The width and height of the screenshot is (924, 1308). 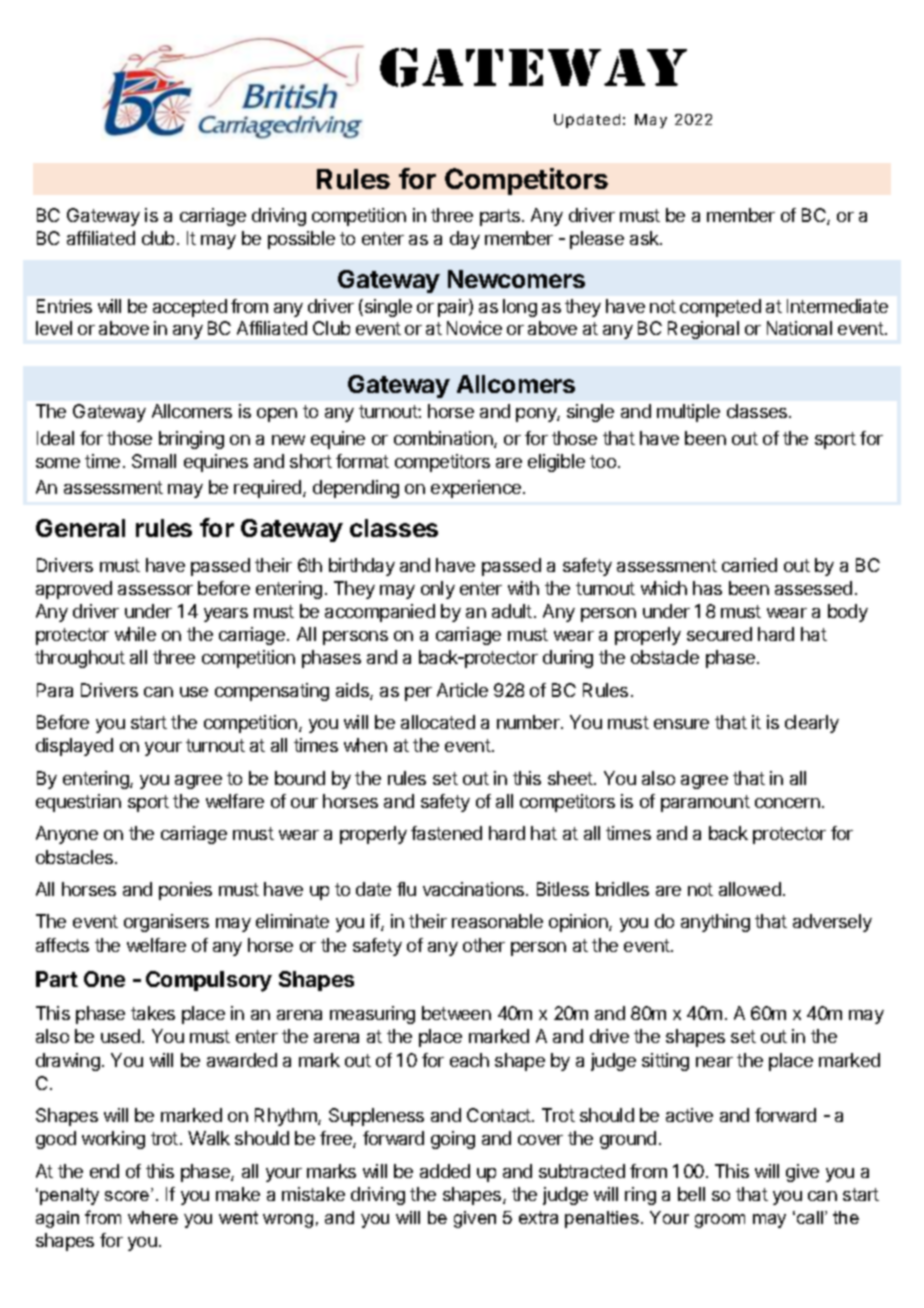 I want to click on added, so click(x=445, y=1171).
